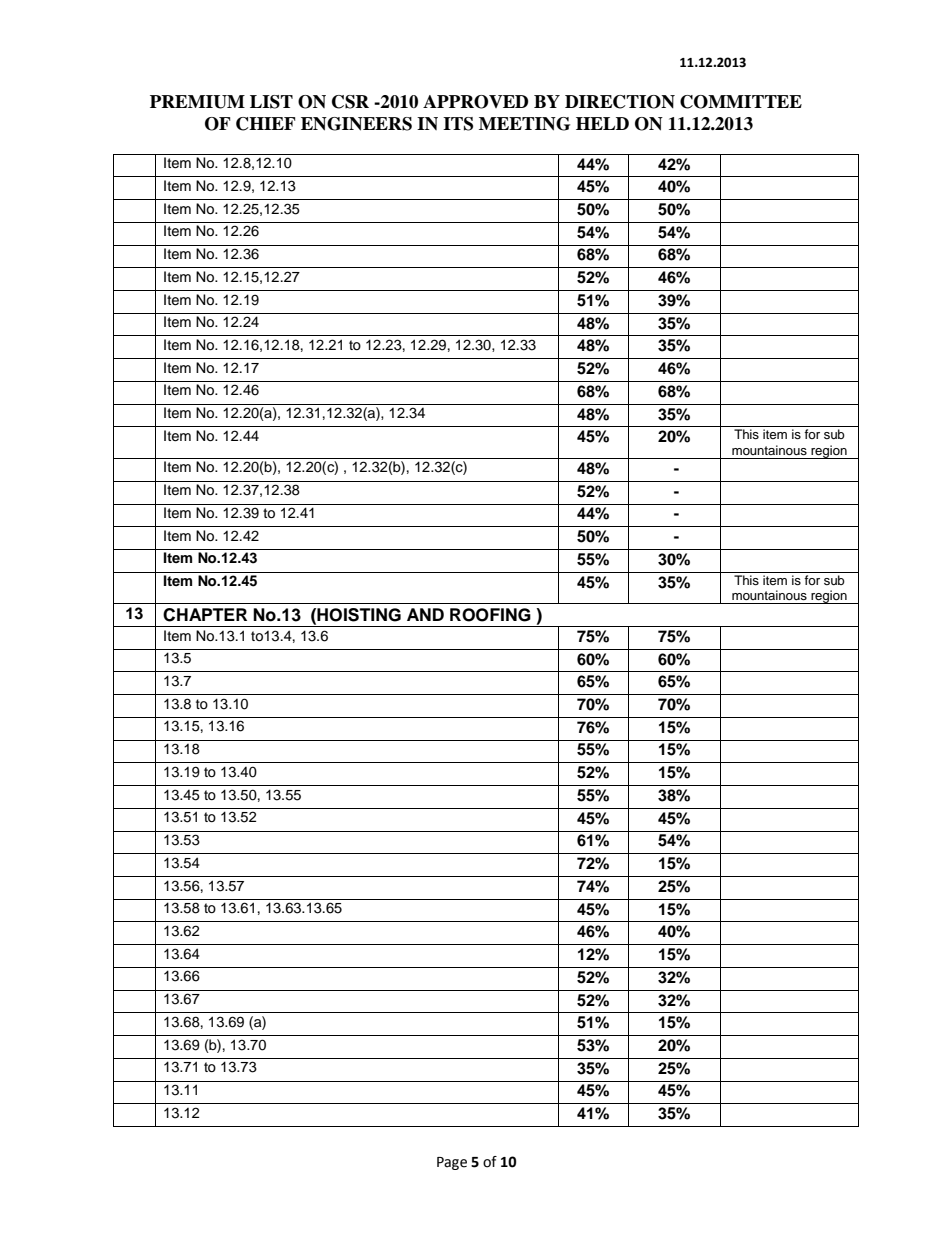 The image size is (952, 1233). What do you see at coordinates (490, 615) in the screenshot?
I see `ROOFING` at bounding box center [490, 615].
